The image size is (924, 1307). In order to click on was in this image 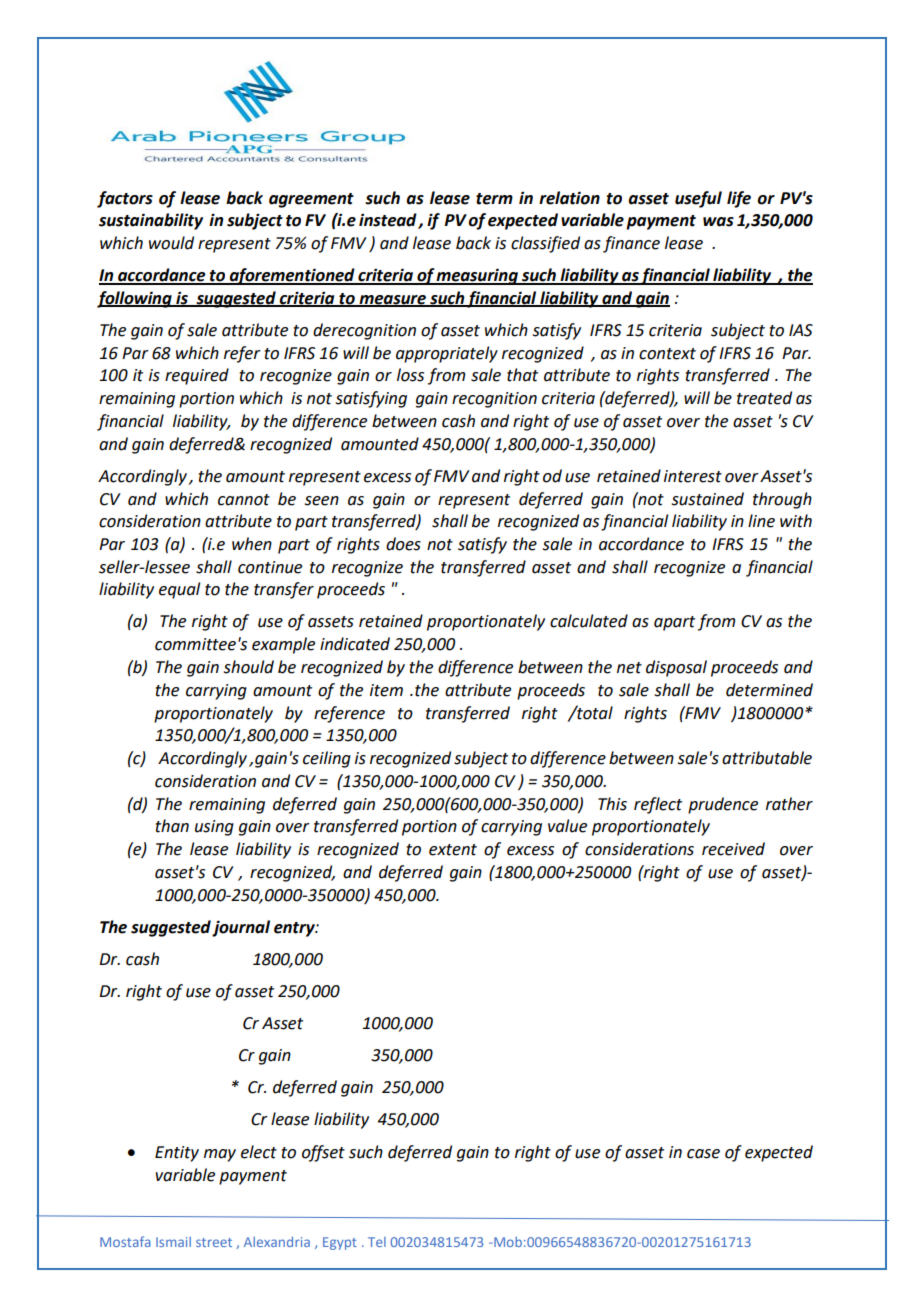, I will do `click(718, 222)`.
